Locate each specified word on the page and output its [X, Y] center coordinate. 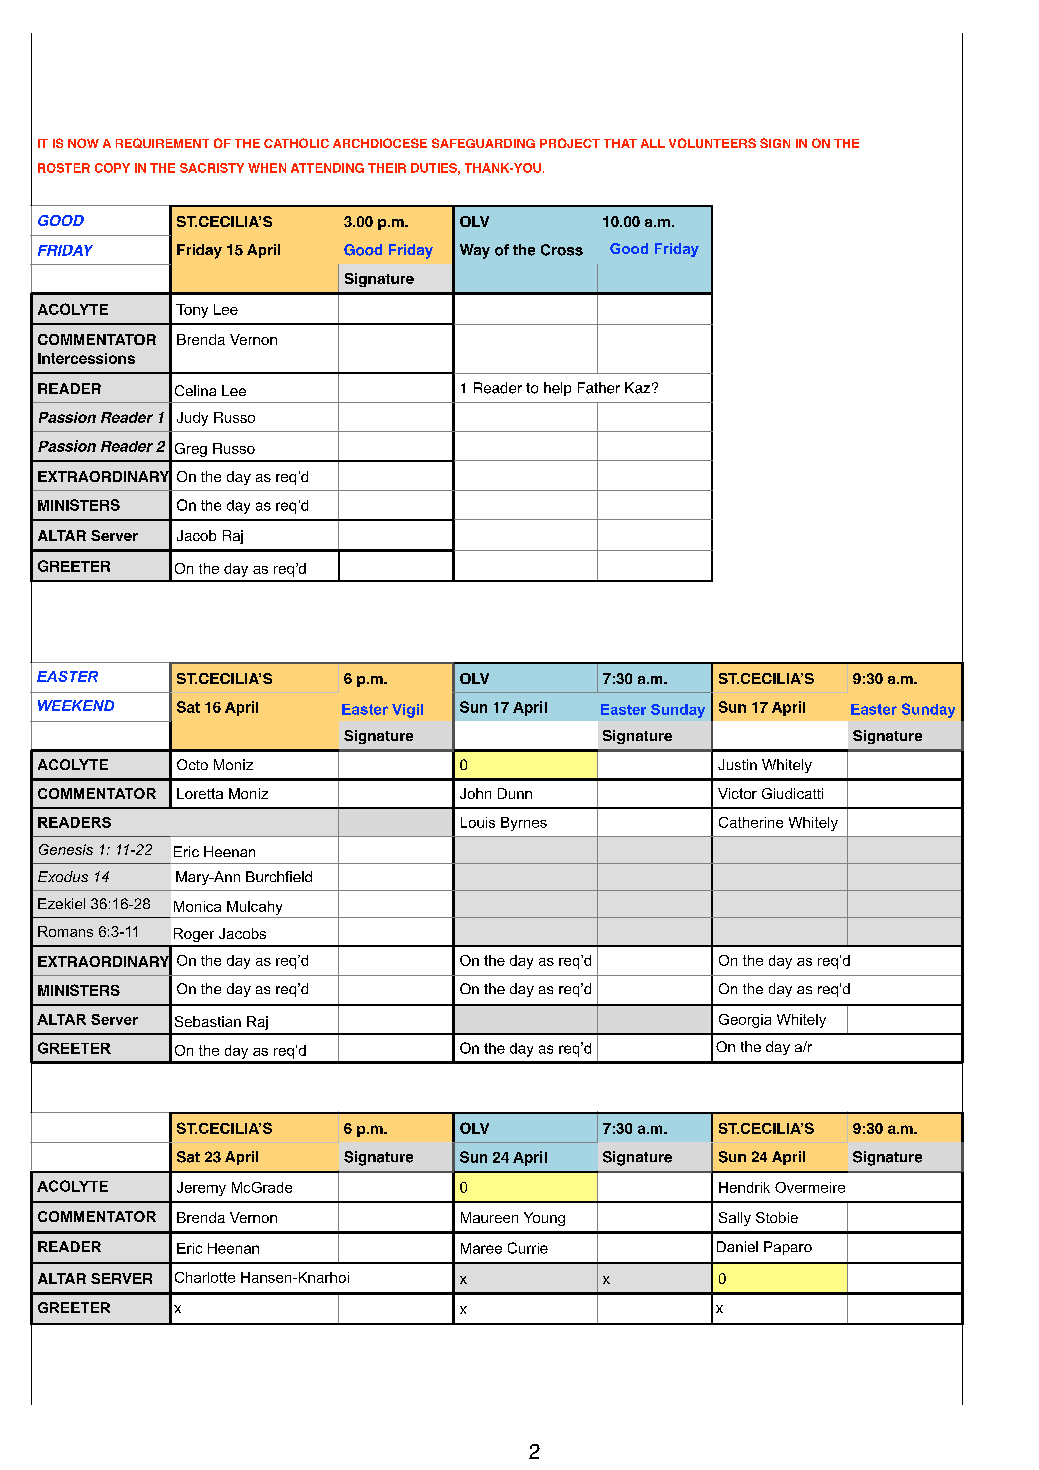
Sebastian [208, 1021]
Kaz [637, 388]
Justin [737, 764]
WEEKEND [76, 705]
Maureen [489, 1217]
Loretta [200, 793]
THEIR [387, 168]
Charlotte [205, 1277]
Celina [195, 390]
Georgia [745, 1021]
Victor [737, 793]
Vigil [407, 711]
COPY [112, 168]
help [557, 389]
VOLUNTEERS [712, 143]
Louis [478, 822]
